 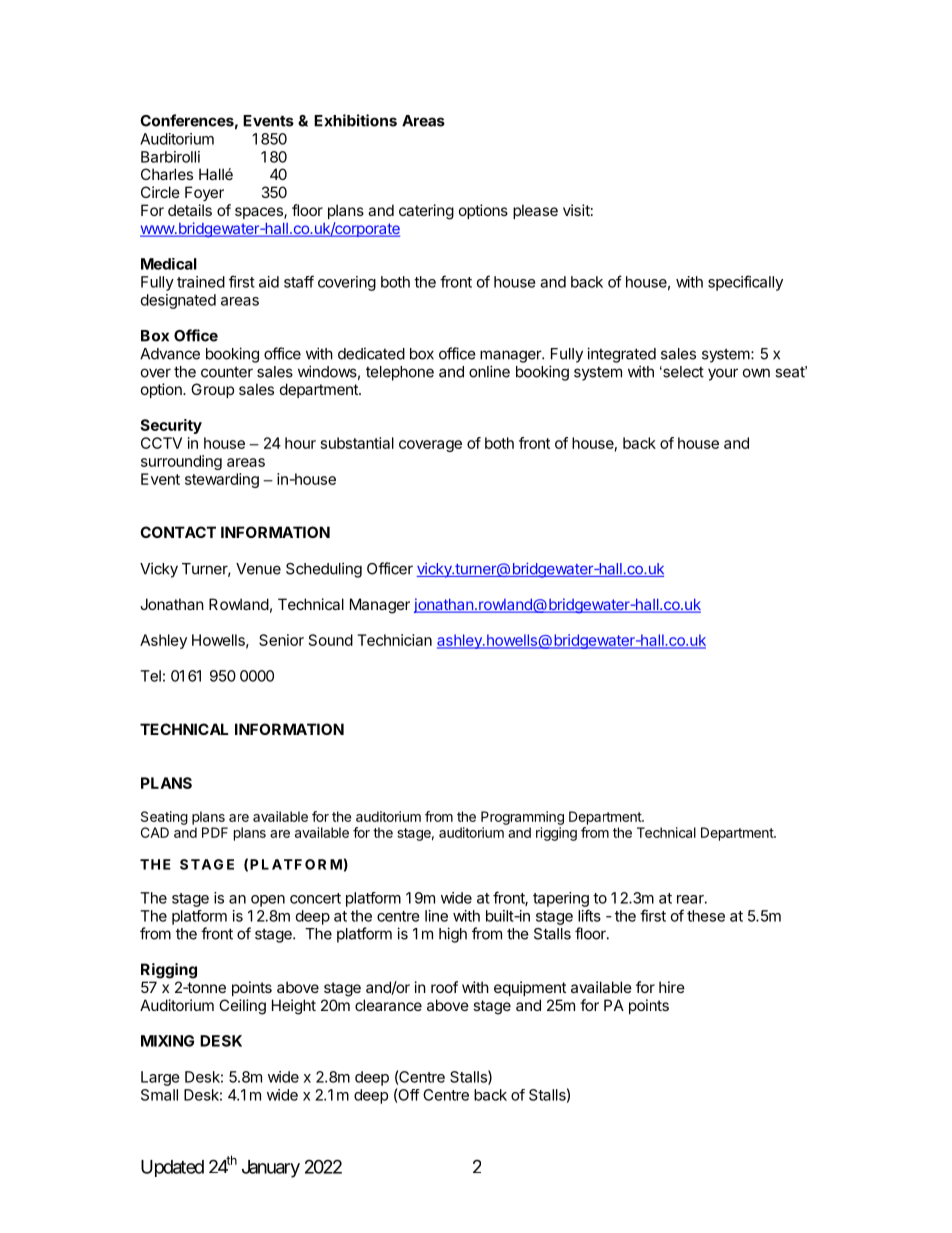 I want to click on January, so click(x=271, y=1169).
